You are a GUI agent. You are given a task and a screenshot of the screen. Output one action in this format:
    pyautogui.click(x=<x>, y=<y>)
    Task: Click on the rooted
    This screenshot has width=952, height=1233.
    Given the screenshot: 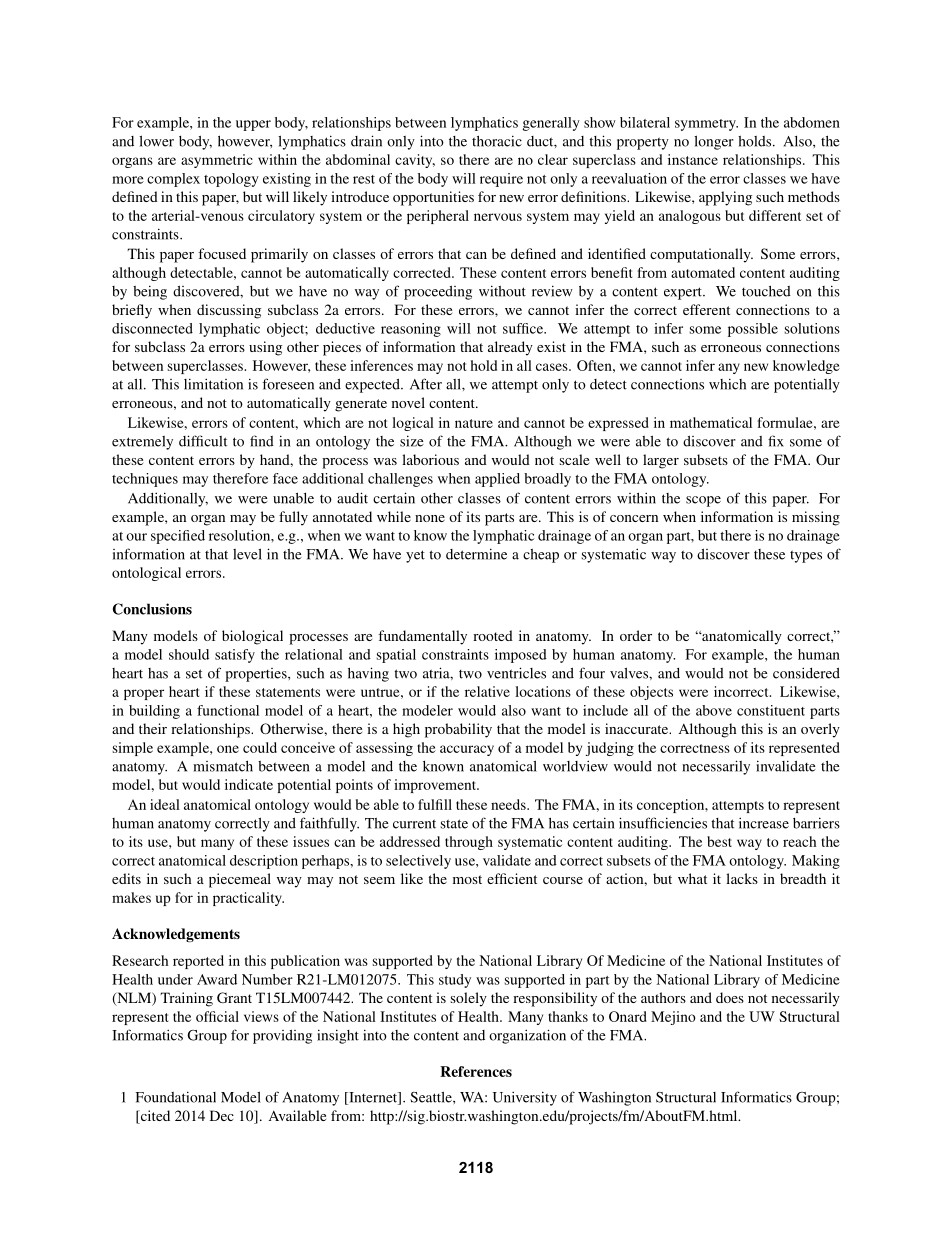 What is the action you would take?
    pyautogui.click(x=493, y=635)
